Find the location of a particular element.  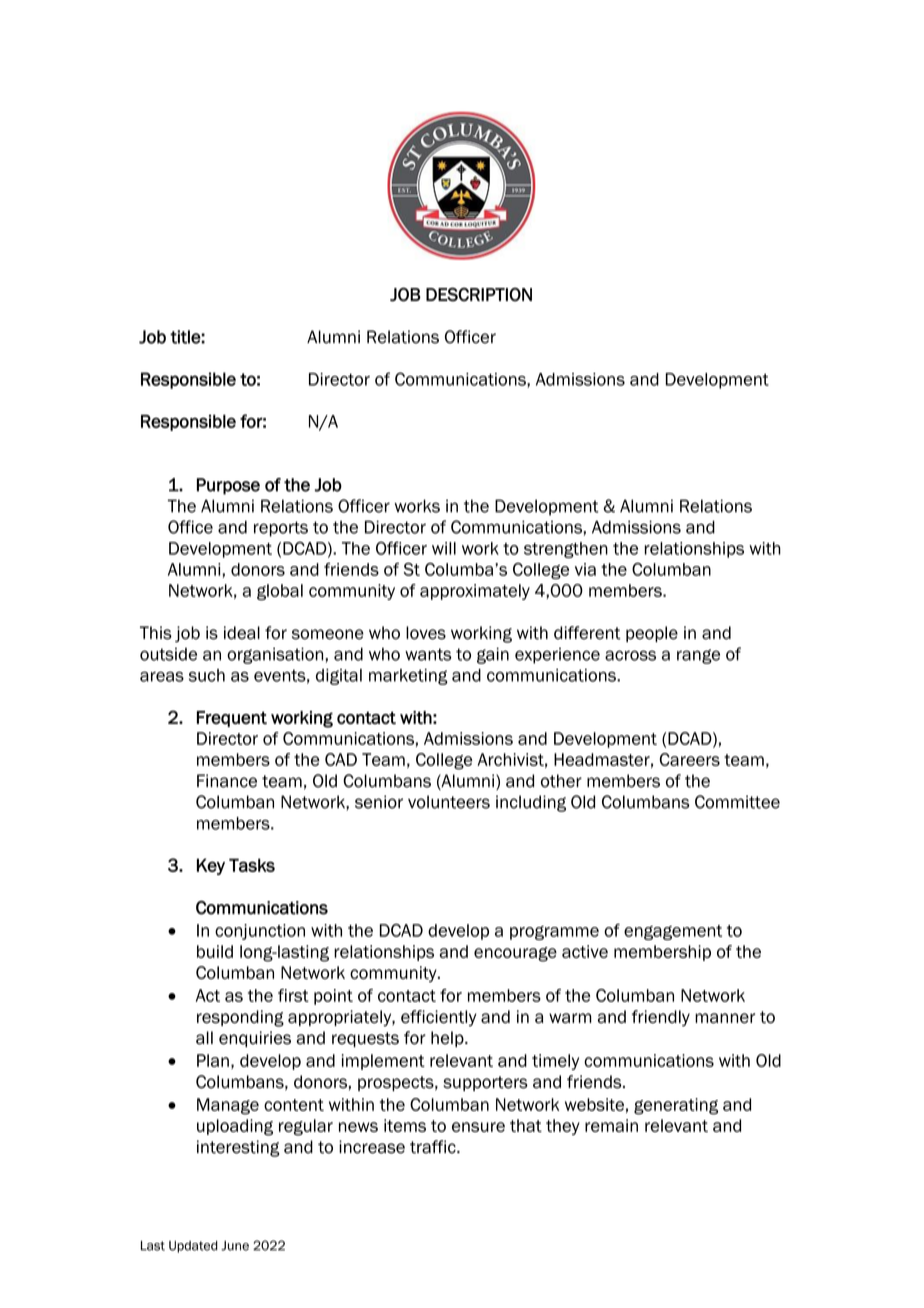

will is located at coordinates (444, 548).
